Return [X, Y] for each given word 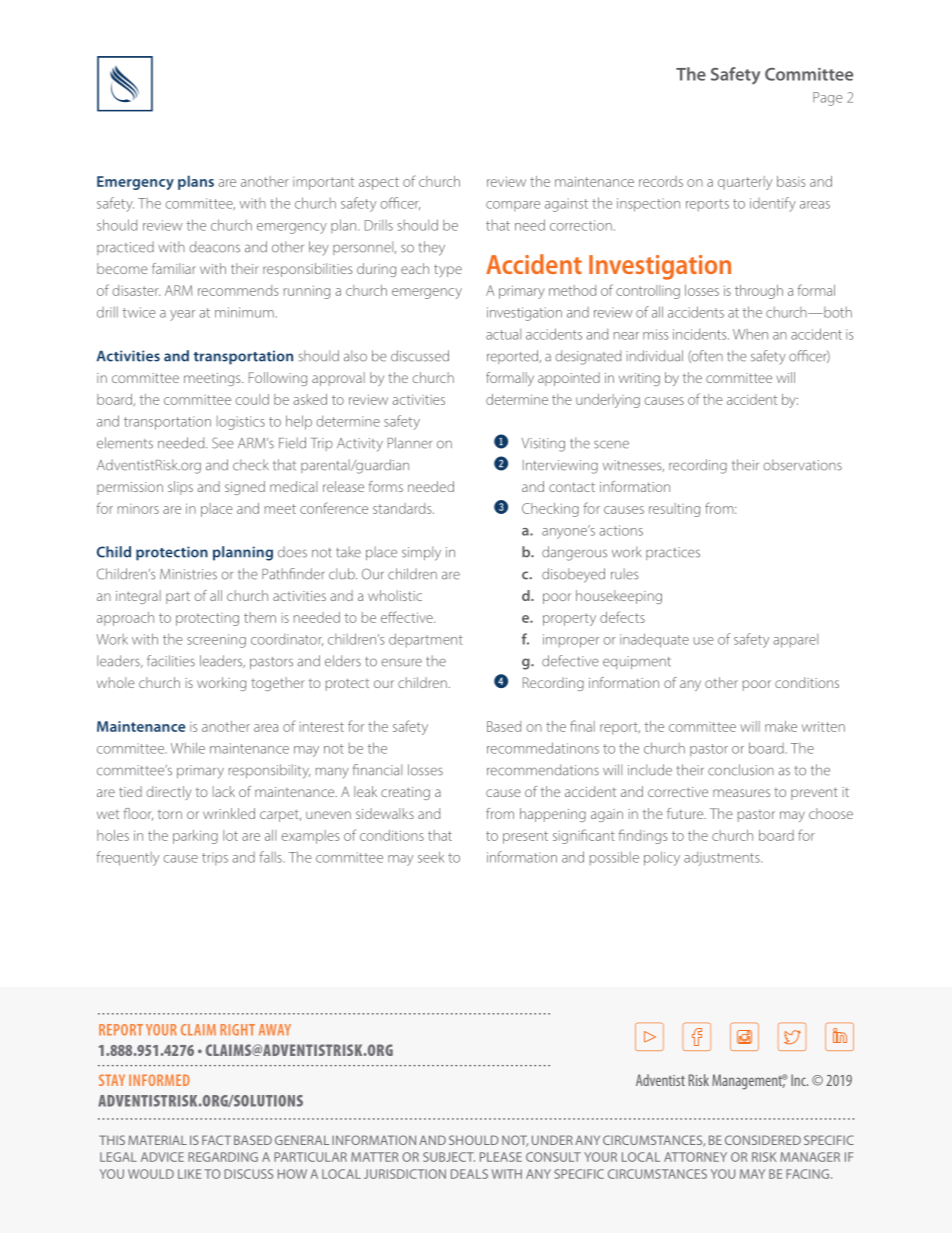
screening [216, 641]
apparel [795, 641]
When [750, 334]
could [252, 399]
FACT [216, 1140]
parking [195, 837]
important [323, 183]
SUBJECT [449, 1157]
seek [431, 857]
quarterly [745, 183]
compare [513, 206]
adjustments [723, 859]
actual [503, 334]
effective [408, 617]
